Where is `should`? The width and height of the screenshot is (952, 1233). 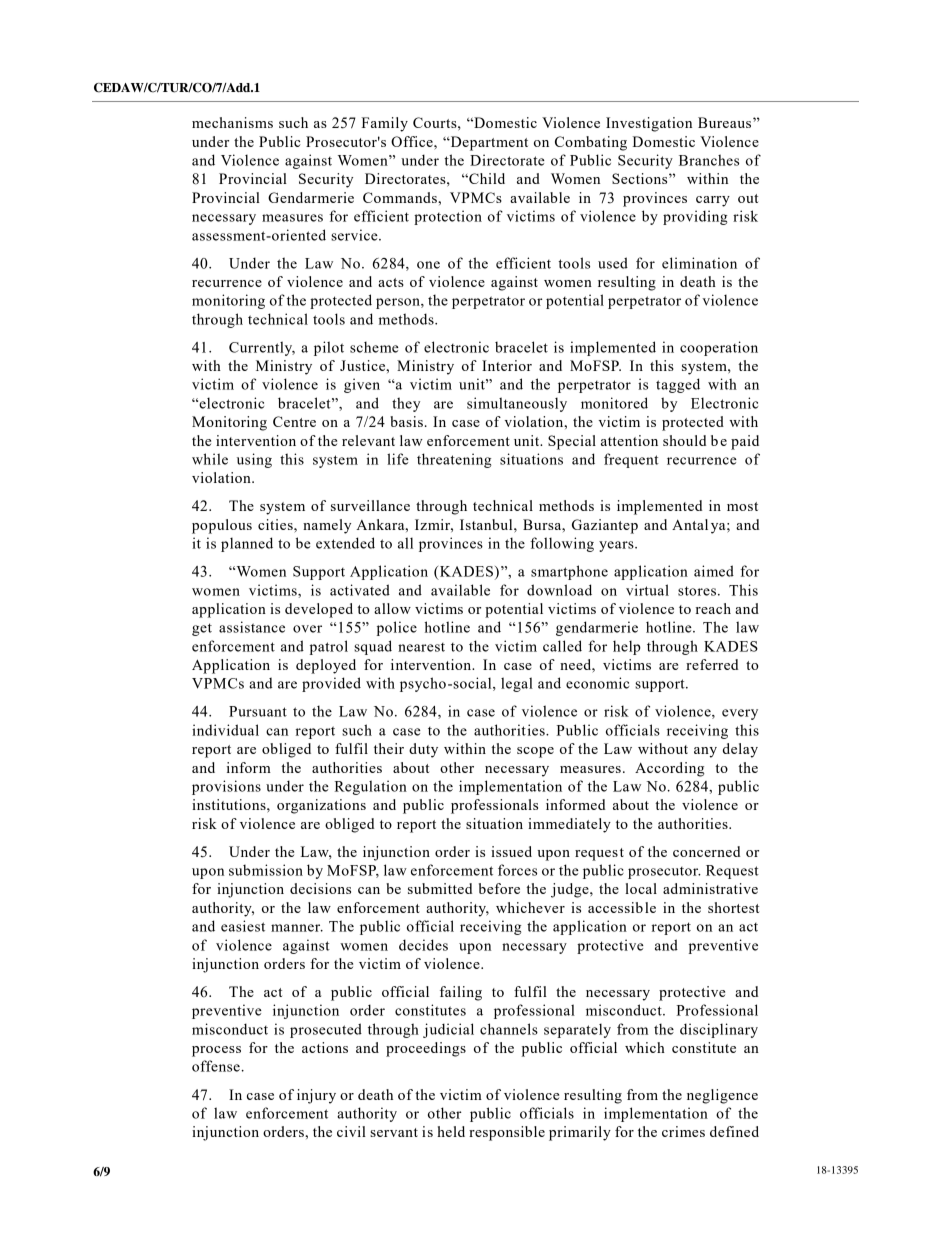
should is located at coordinates (684, 440).
